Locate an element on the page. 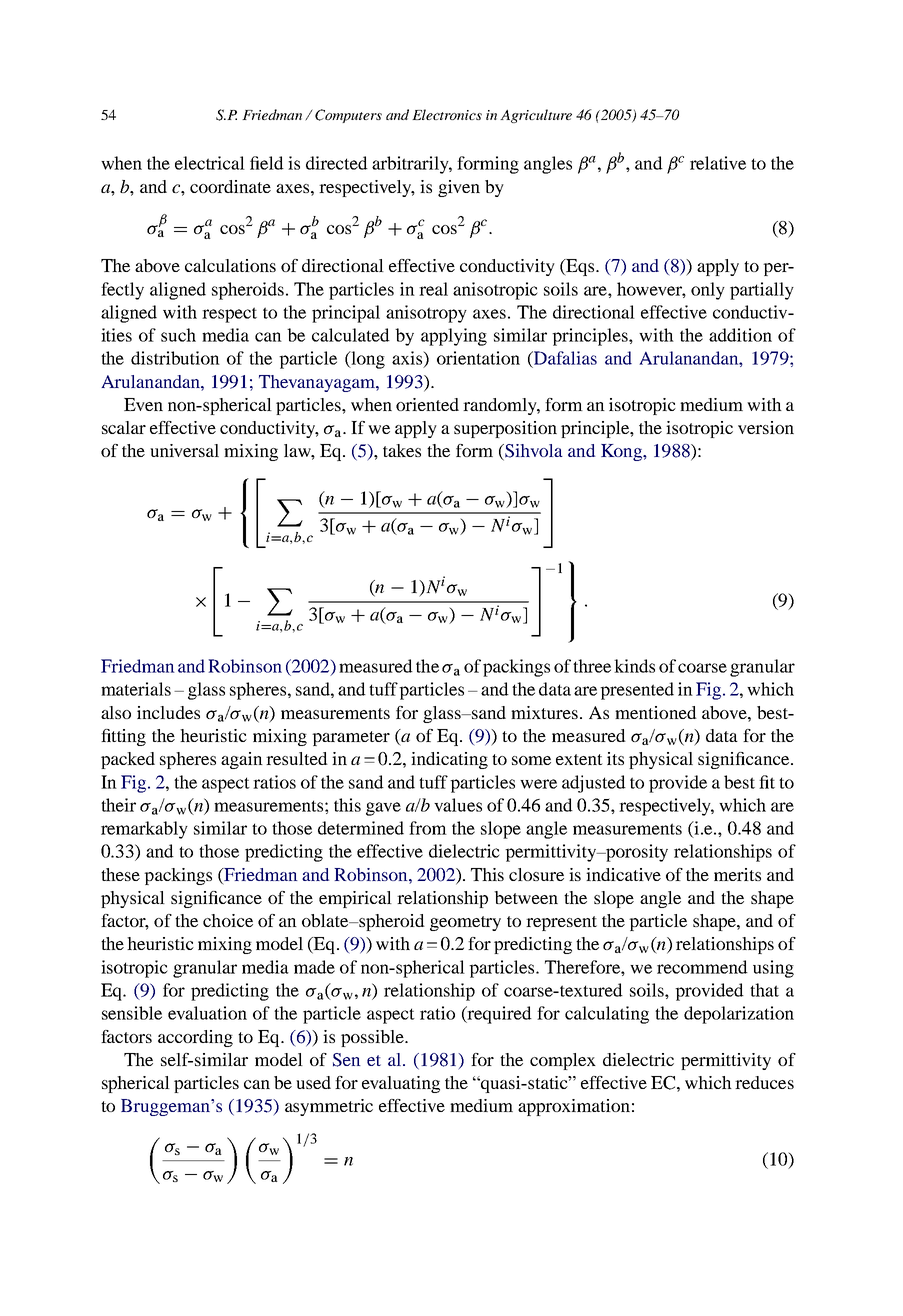 The height and width of the document is (1316, 903). electrical is located at coordinates (210, 163).
